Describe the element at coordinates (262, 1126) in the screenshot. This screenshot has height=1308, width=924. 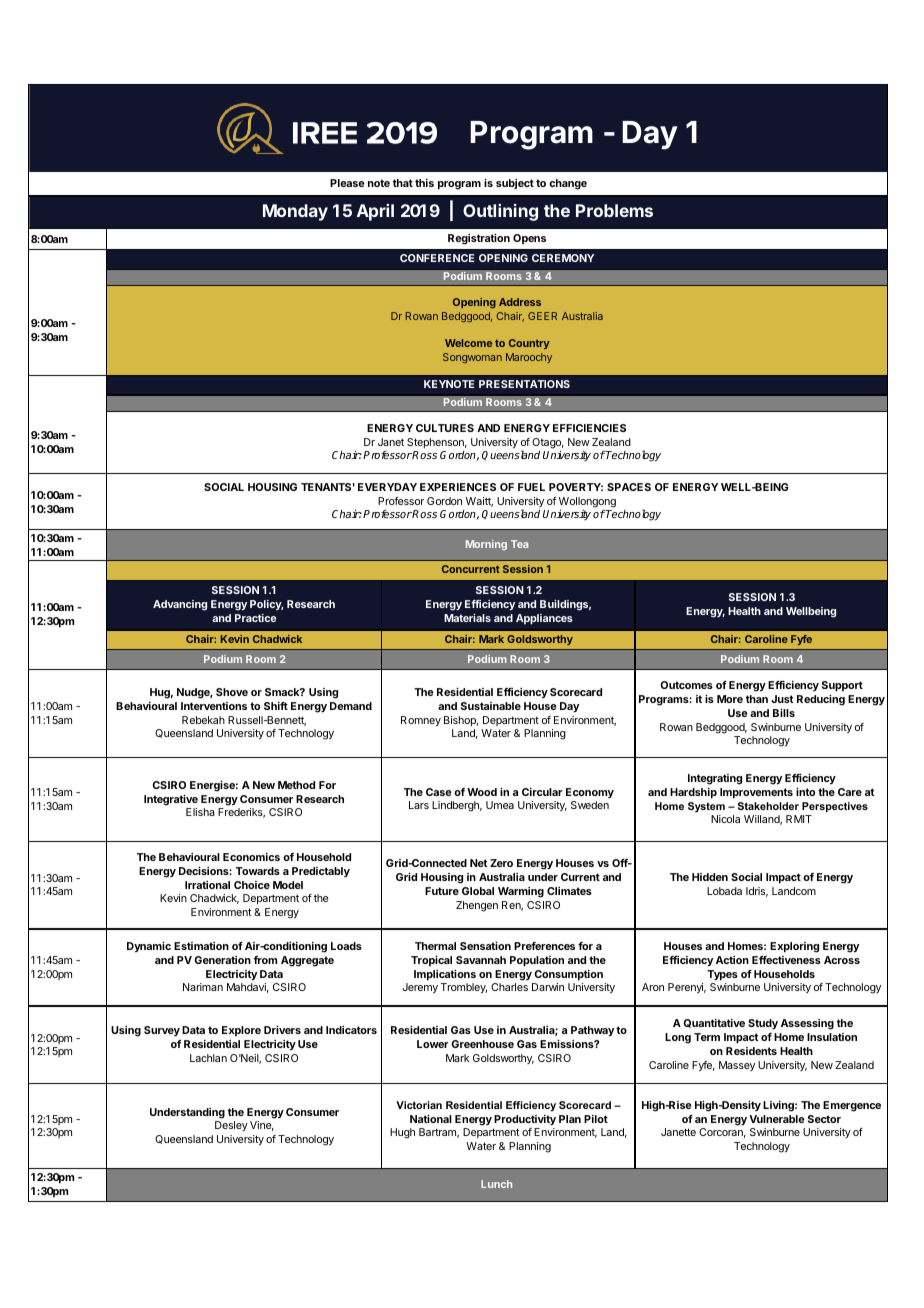
I see `Vine` at that location.
